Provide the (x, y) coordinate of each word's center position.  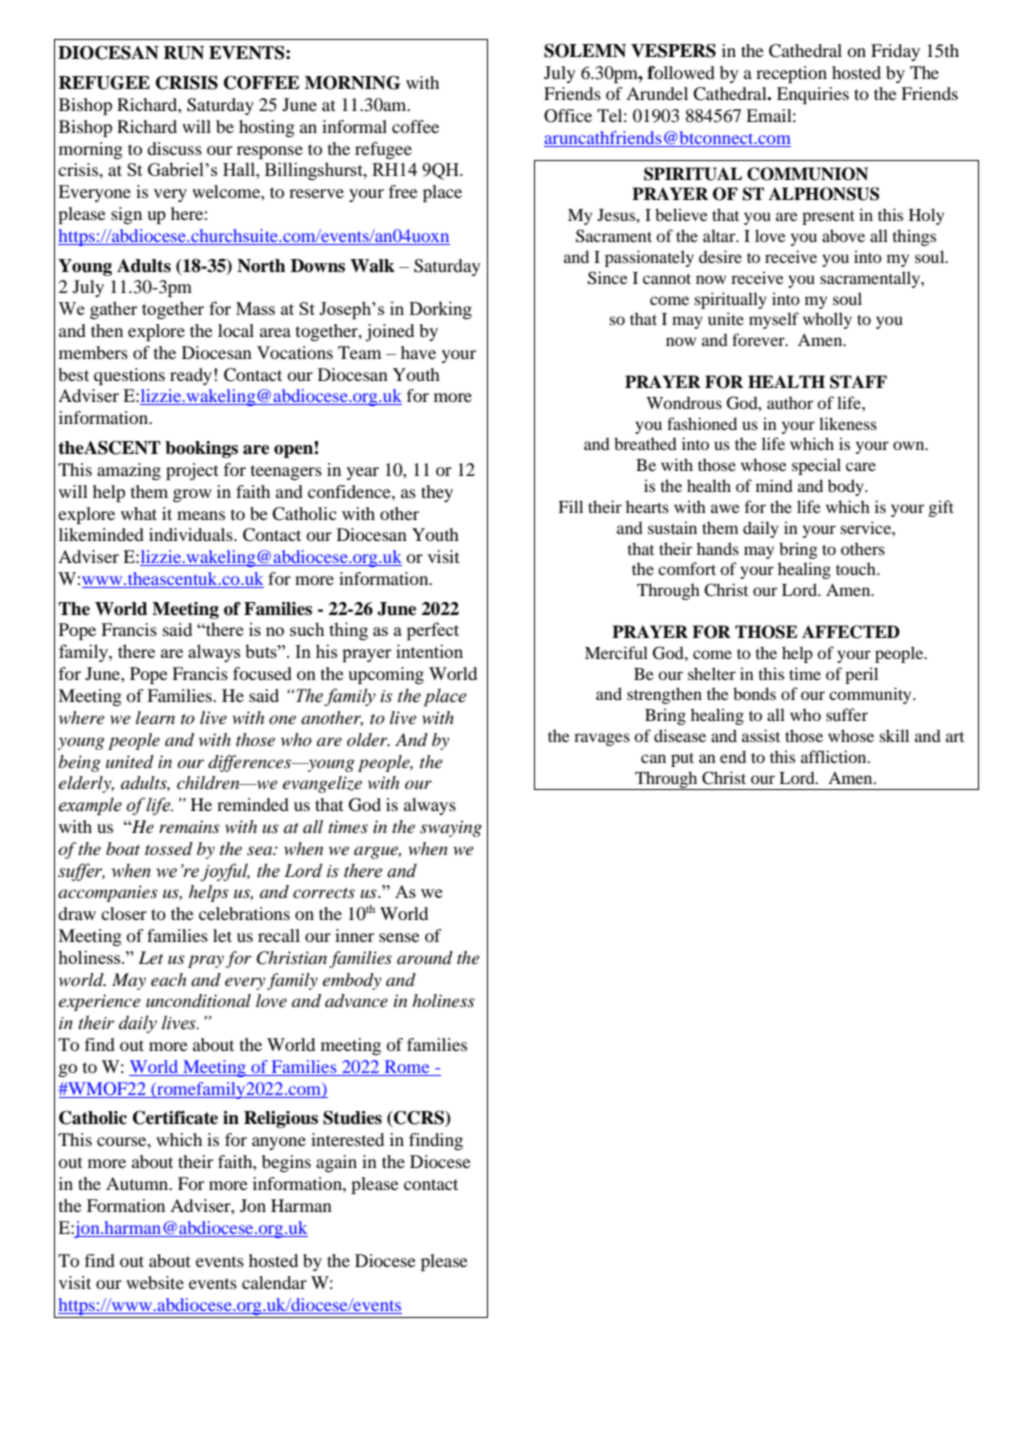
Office (568, 116)
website (155, 1282)
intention (429, 651)
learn (155, 717)
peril (861, 675)
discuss (174, 148)
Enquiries (813, 95)
